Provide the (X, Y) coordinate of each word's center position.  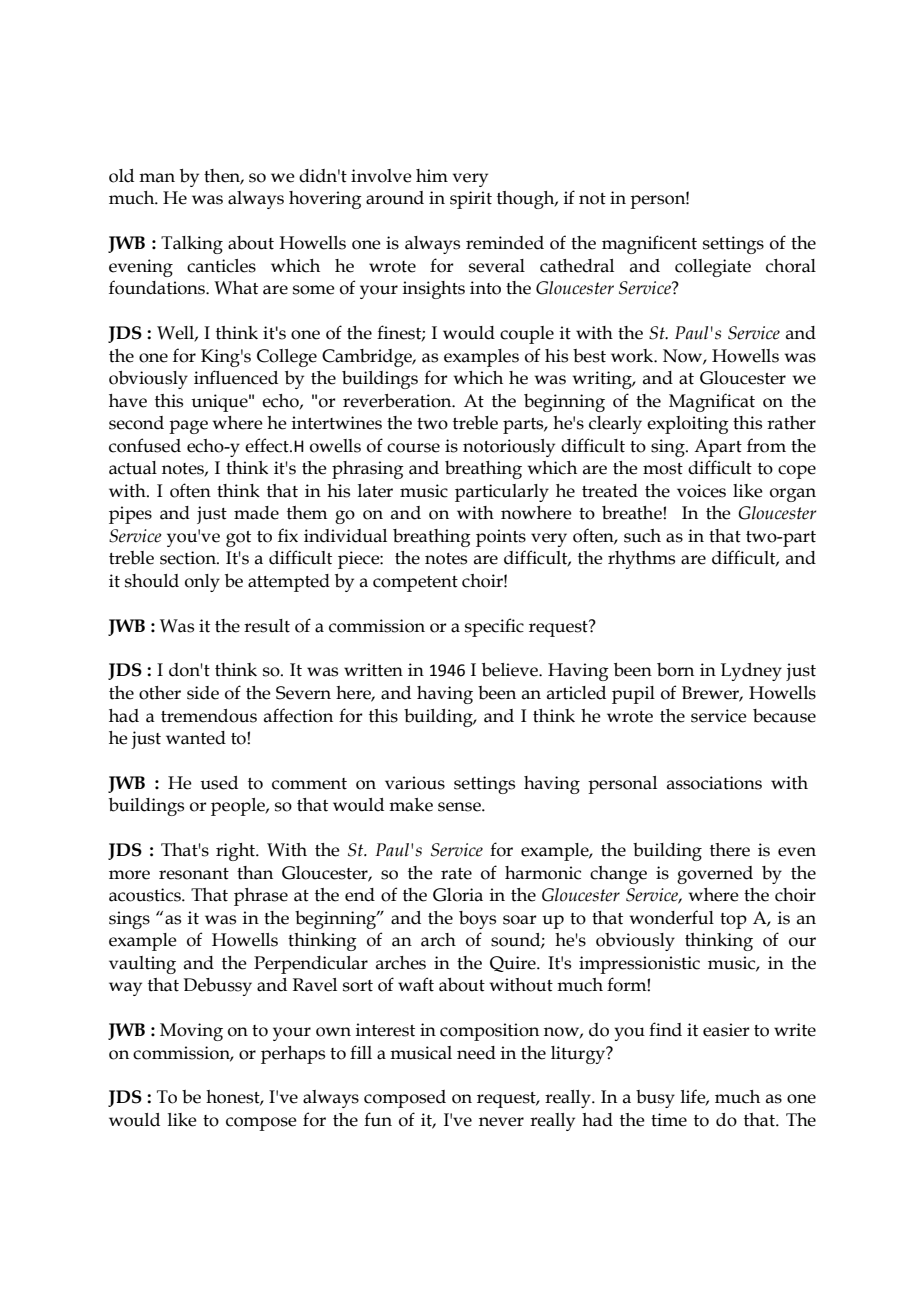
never (501, 1122)
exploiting (688, 425)
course (413, 448)
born (675, 670)
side (203, 693)
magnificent (649, 244)
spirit (471, 200)
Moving (191, 1032)
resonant (194, 874)
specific (494, 627)
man (157, 178)
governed (715, 875)
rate (456, 874)
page (188, 427)
